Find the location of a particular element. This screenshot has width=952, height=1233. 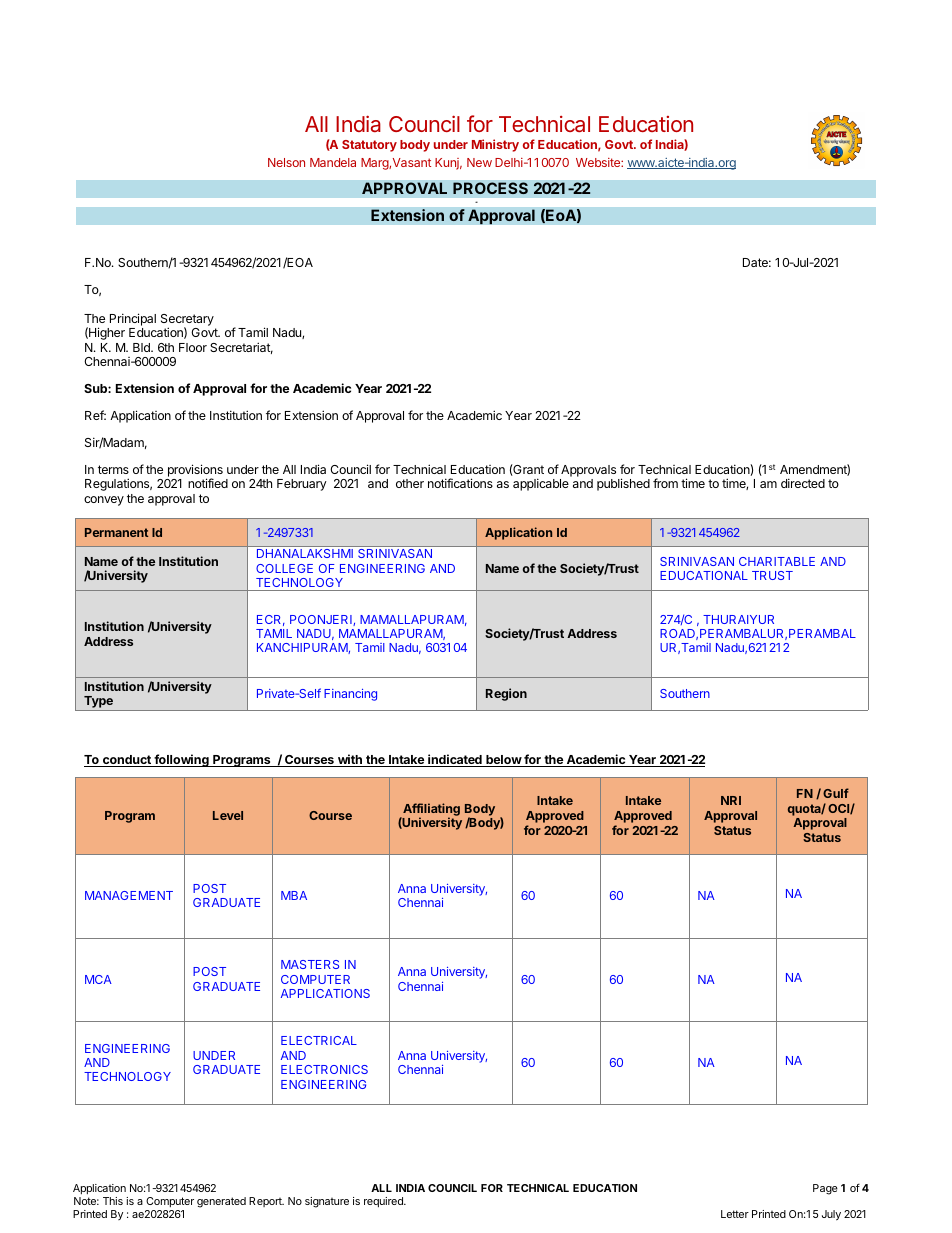

Nelson is located at coordinates (286, 162).
